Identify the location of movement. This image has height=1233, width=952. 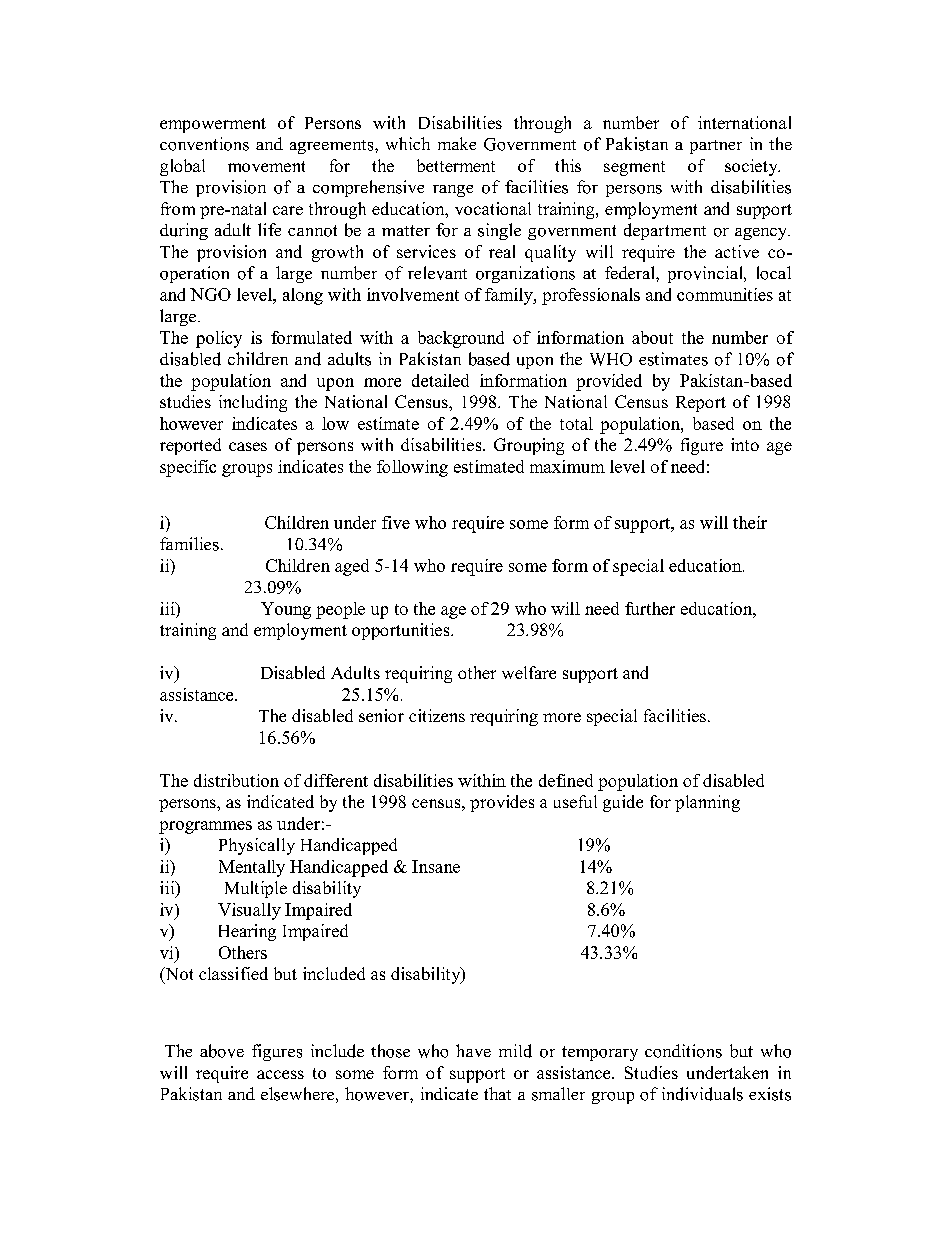
(266, 166).
